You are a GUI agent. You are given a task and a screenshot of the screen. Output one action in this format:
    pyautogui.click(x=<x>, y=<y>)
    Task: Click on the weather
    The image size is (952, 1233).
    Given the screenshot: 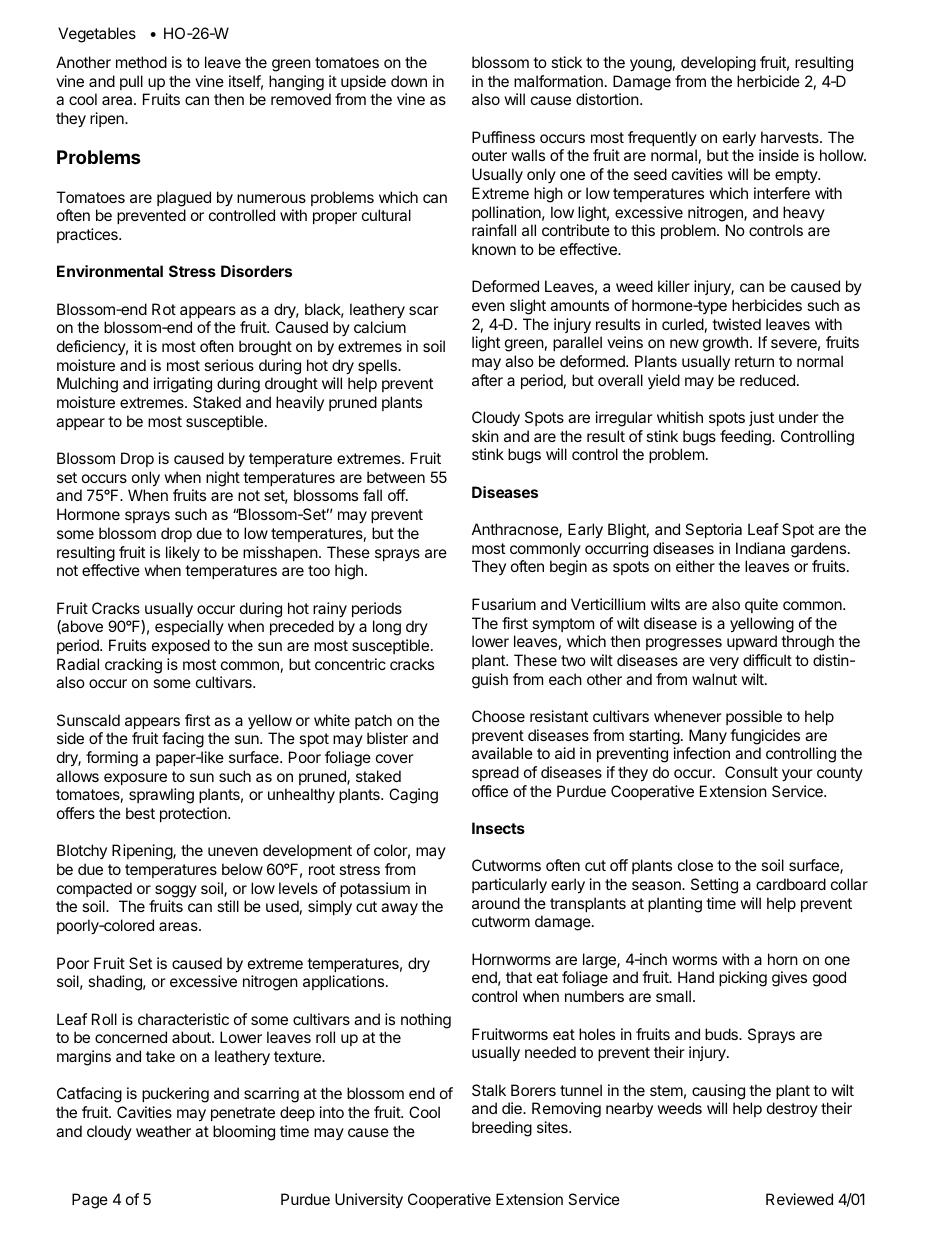 What is the action you would take?
    pyautogui.click(x=163, y=1131)
